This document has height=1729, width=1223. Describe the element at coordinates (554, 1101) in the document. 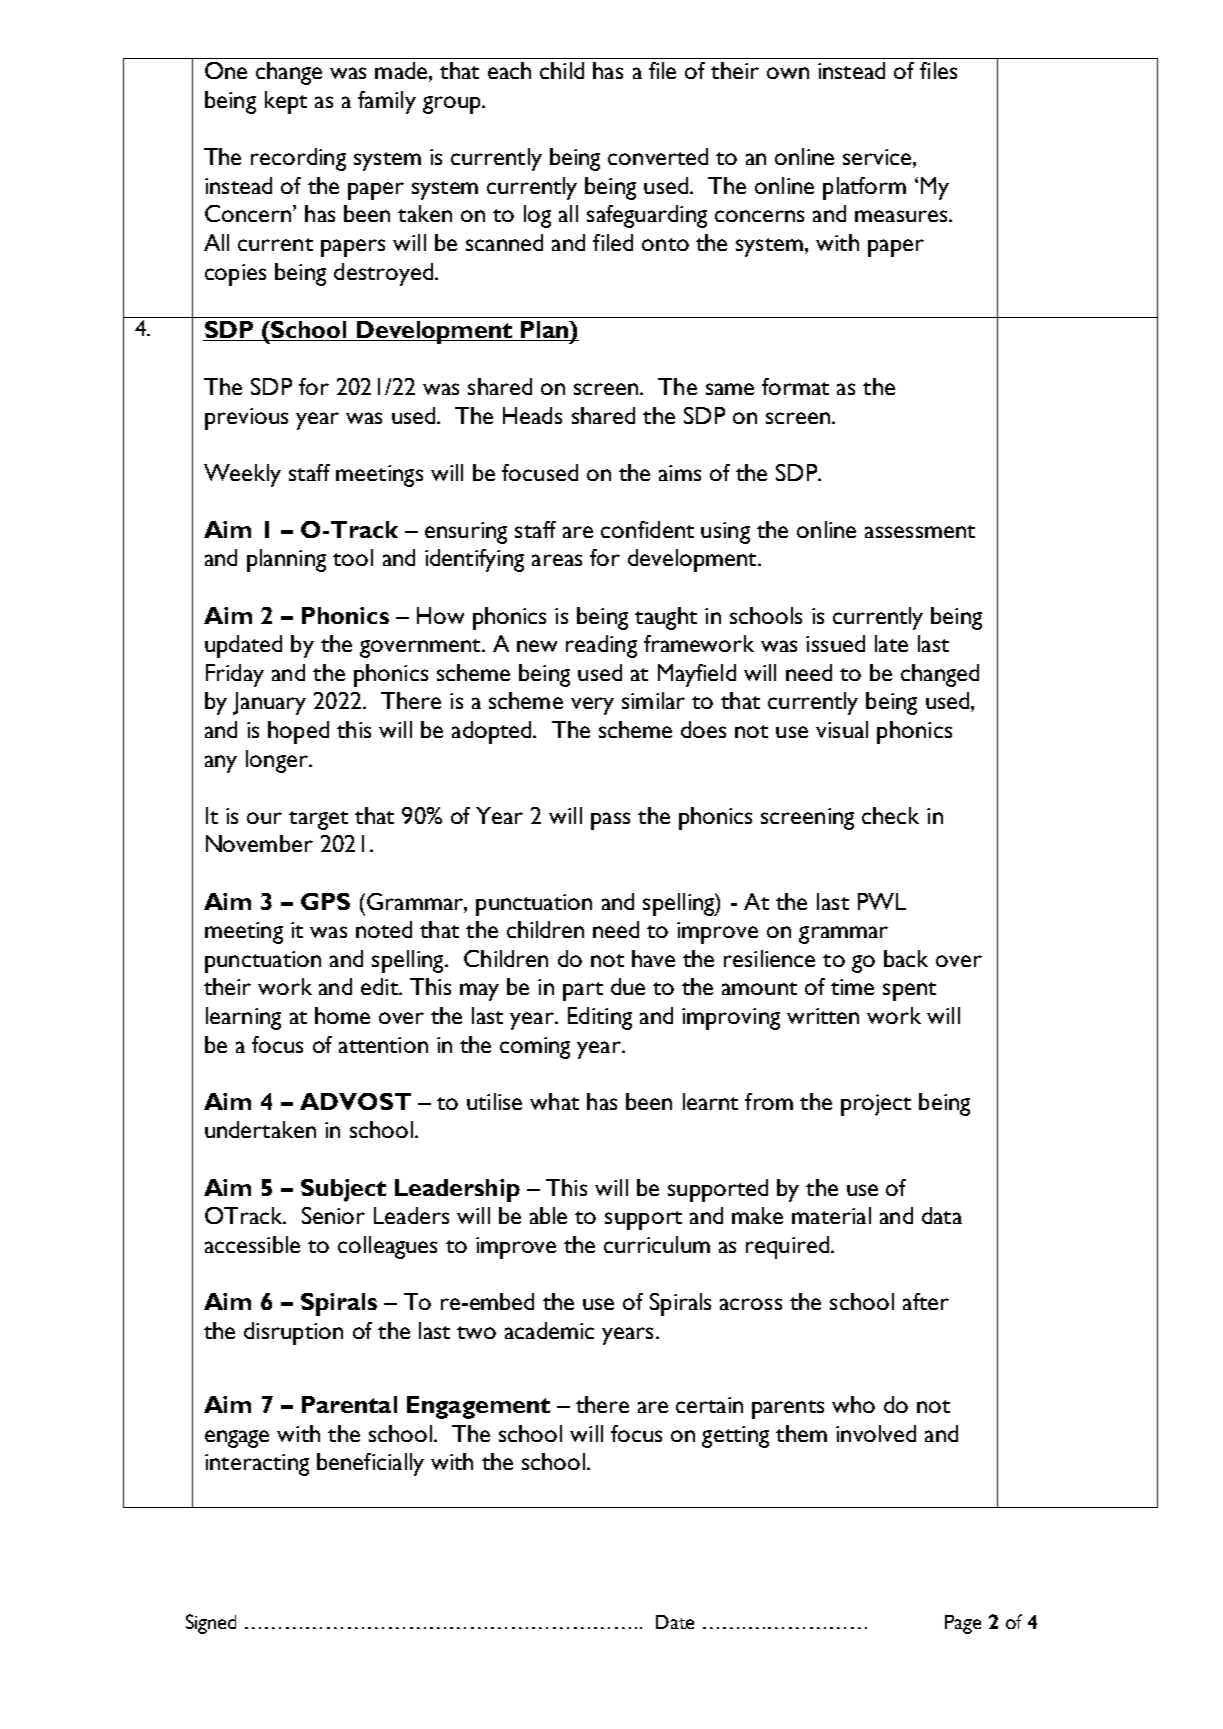

I see `what` at that location.
